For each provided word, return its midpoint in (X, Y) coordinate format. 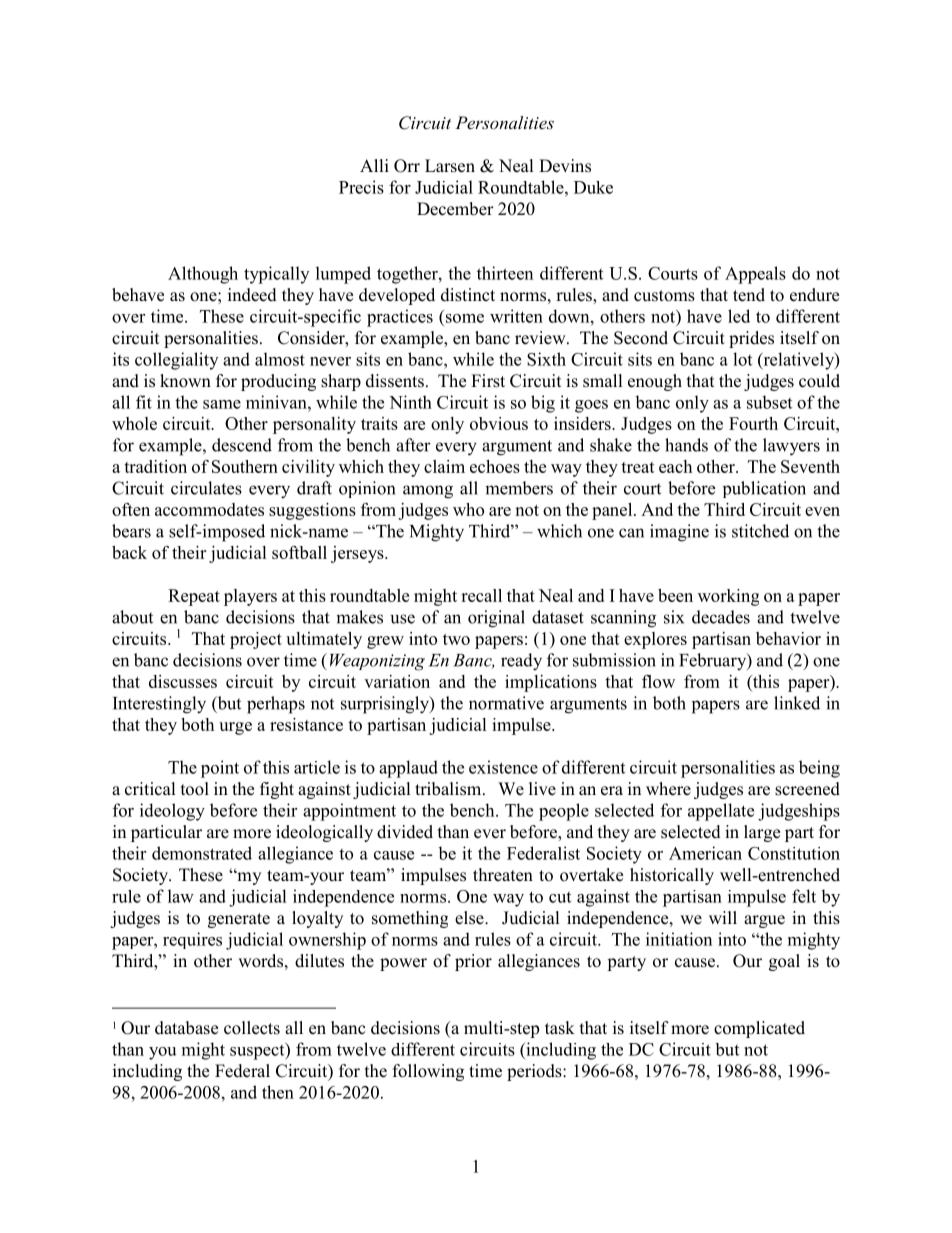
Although (203, 275)
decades (721, 617)
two (456, 639)
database (186, 1028)
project (256, 640)
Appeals (755, 275)
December (455, 209)
